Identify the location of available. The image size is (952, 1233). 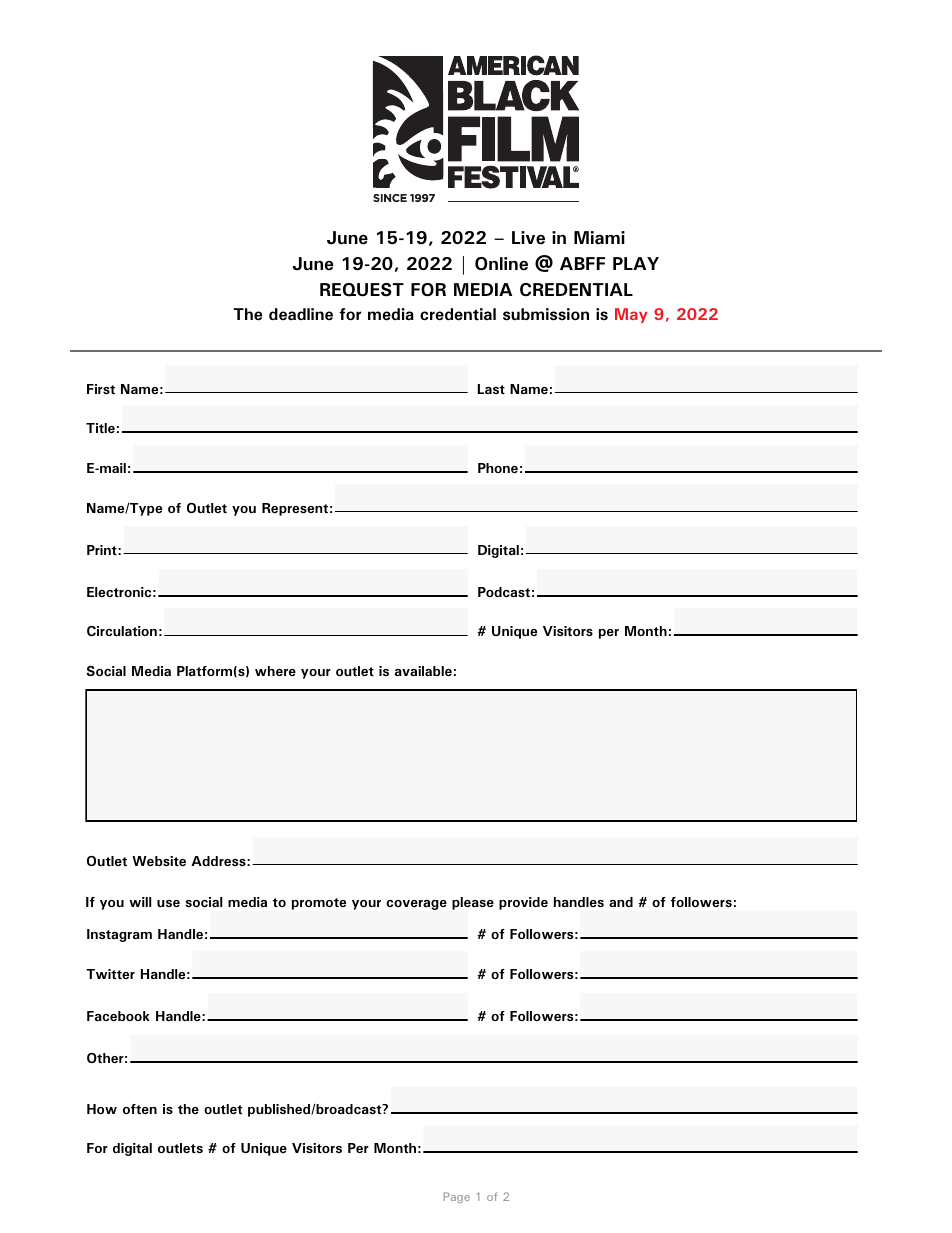
(423, 671).
